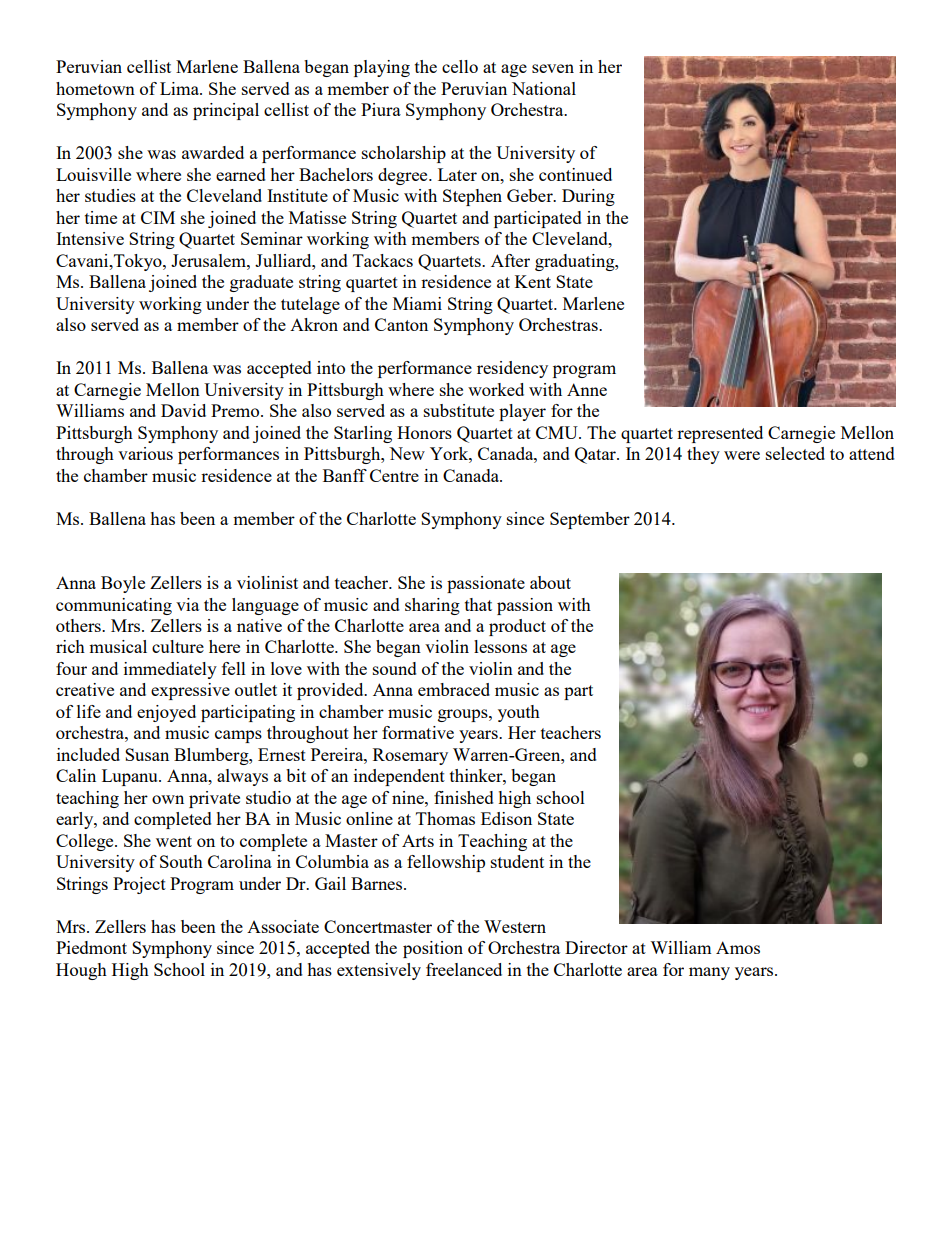 This screenshot has width=952, height=1233. Describe the element at coordinates (742, 455) in the screenshot. I see `were` at that location.
